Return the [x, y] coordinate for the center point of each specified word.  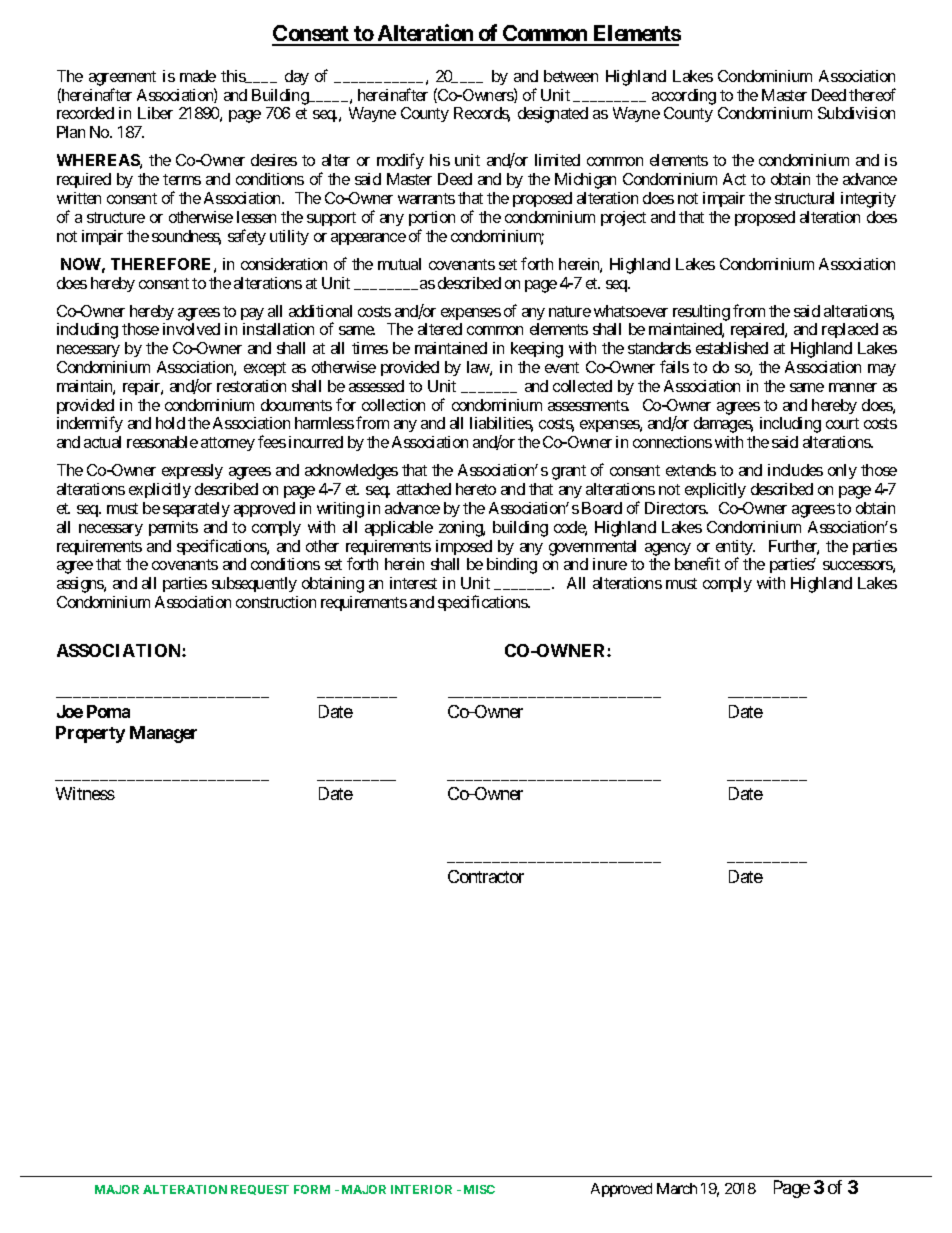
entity [735, 549]
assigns [81, 585]
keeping [537, 350]
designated [553, 115]
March [677, 1188]
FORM [312, 1189]
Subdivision [856, 113]
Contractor [486, 876]
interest [413, 583]
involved [191, 329]
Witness [85, 793]
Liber [155, 113]
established [732, 348]
